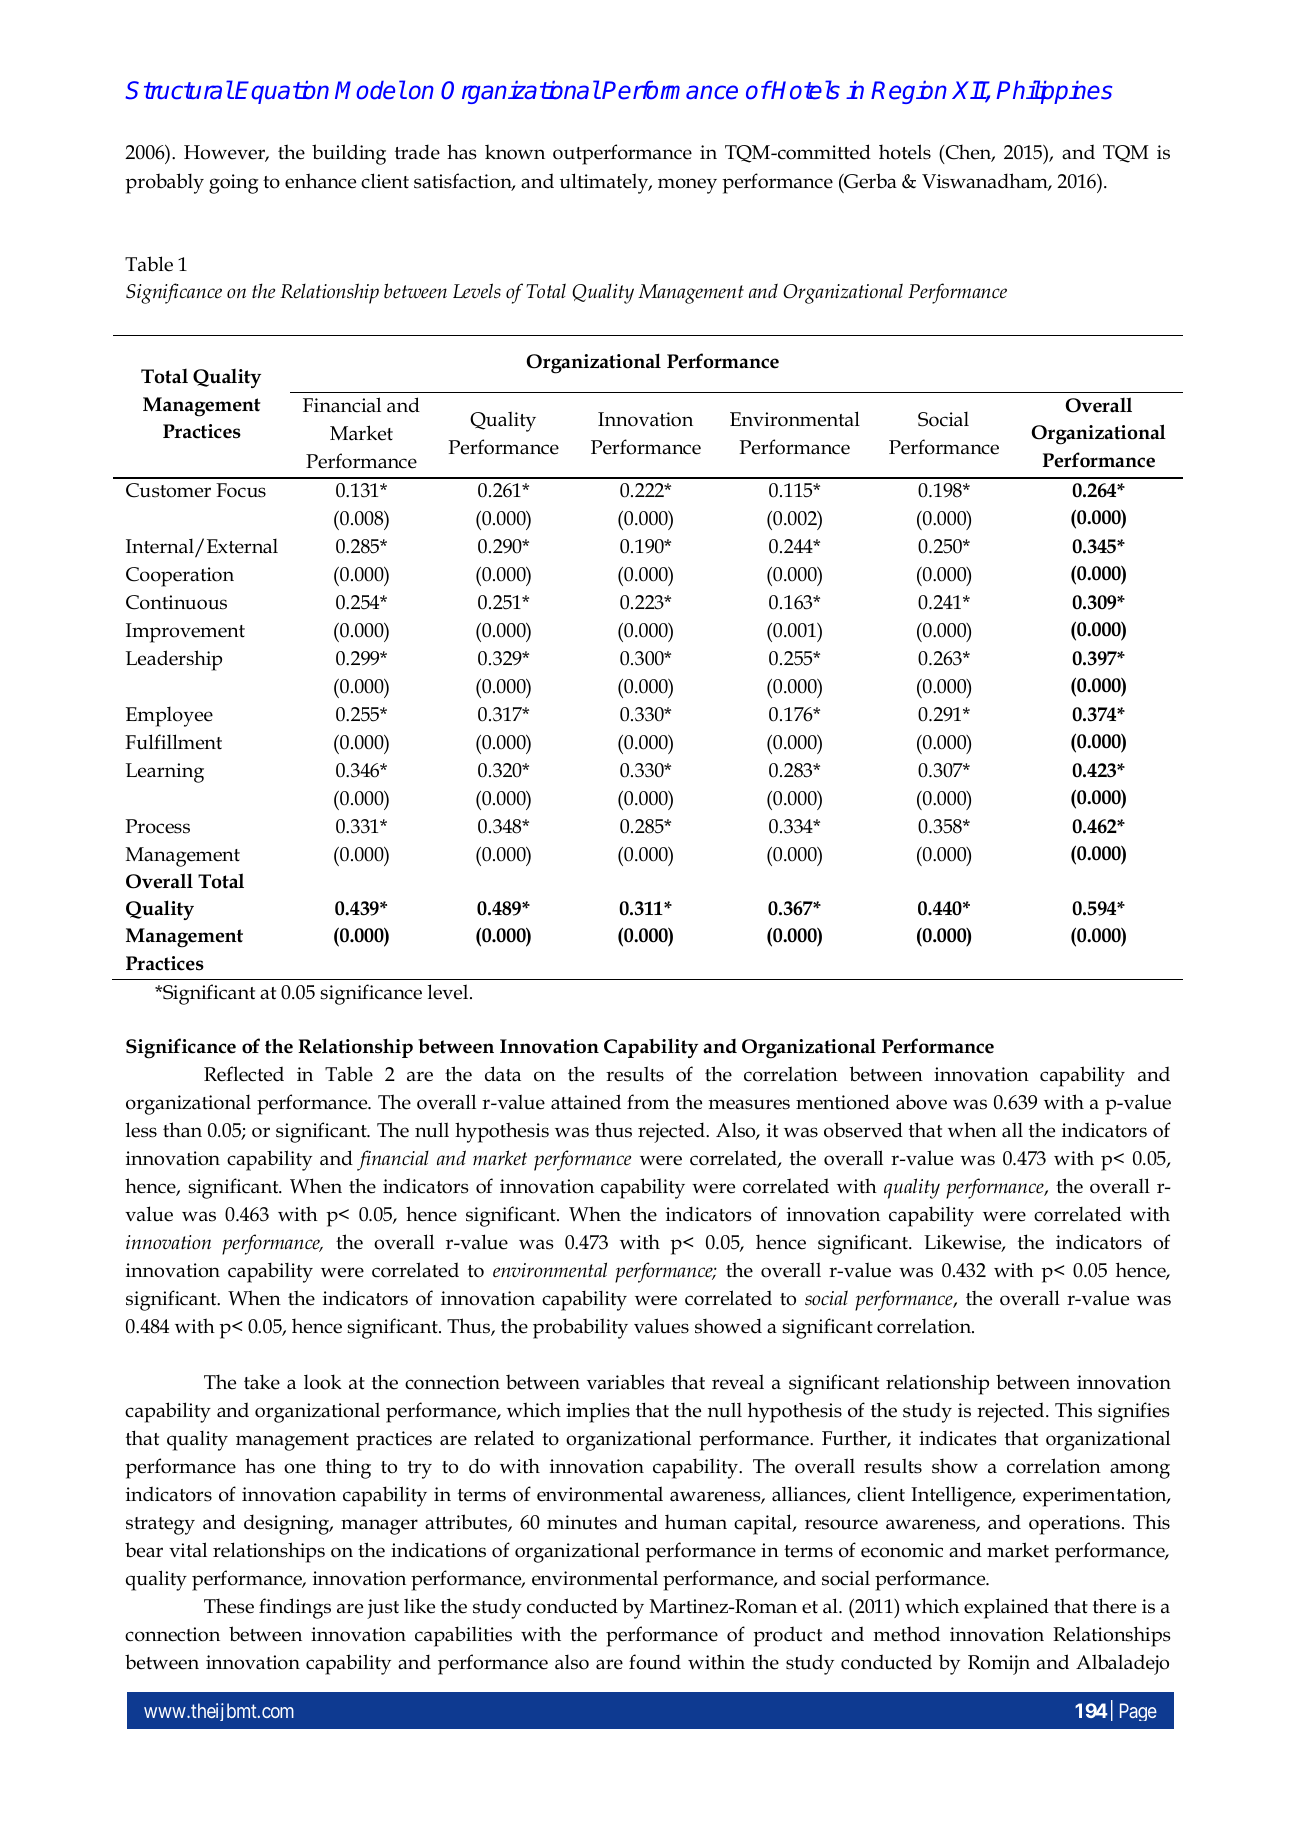  Describe the element at coordinates (282, 92) in the screenshot. I see `Equation` at that location.
